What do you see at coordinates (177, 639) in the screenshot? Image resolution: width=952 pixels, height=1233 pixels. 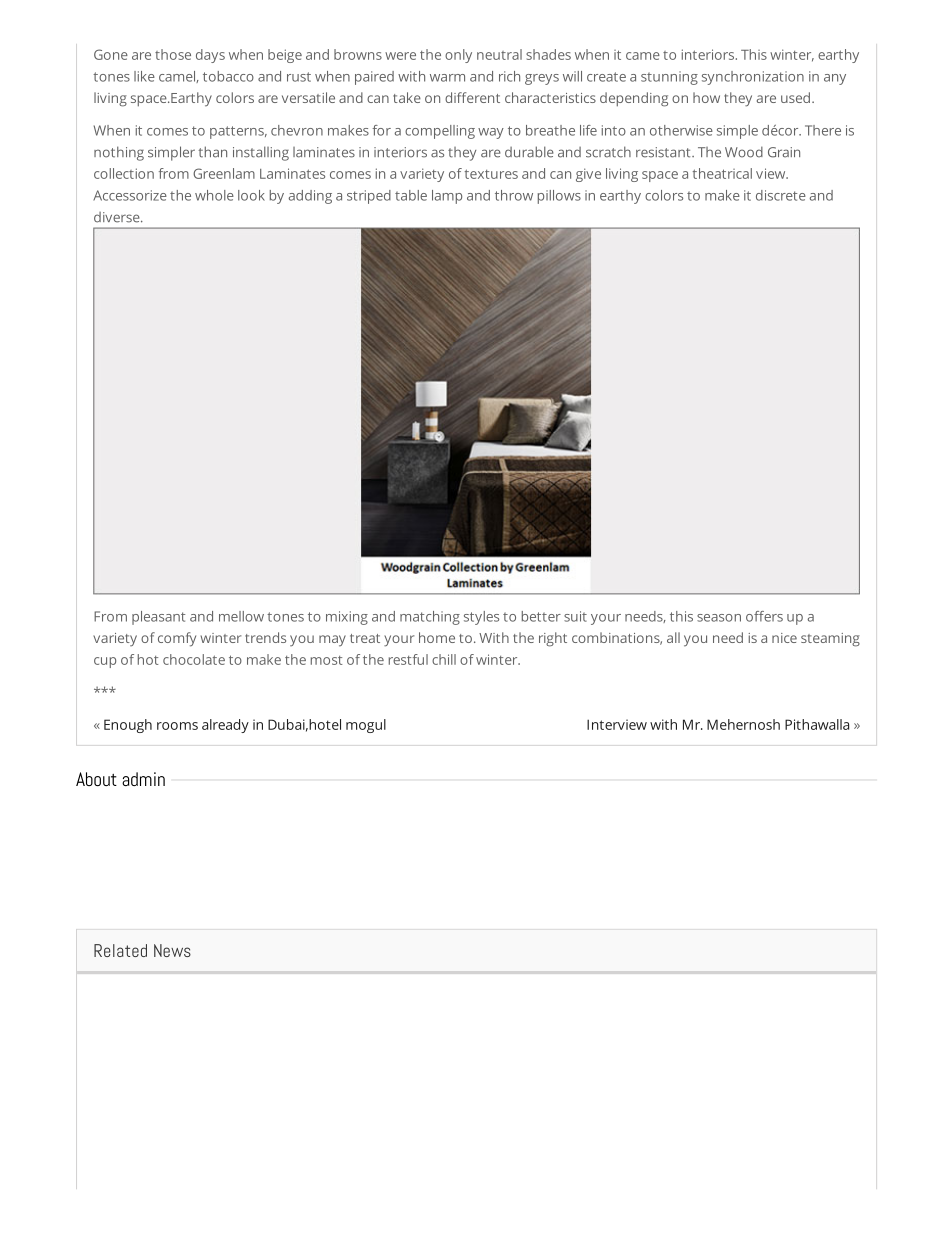 I see `comfy` at bounding box center [177, 639].
